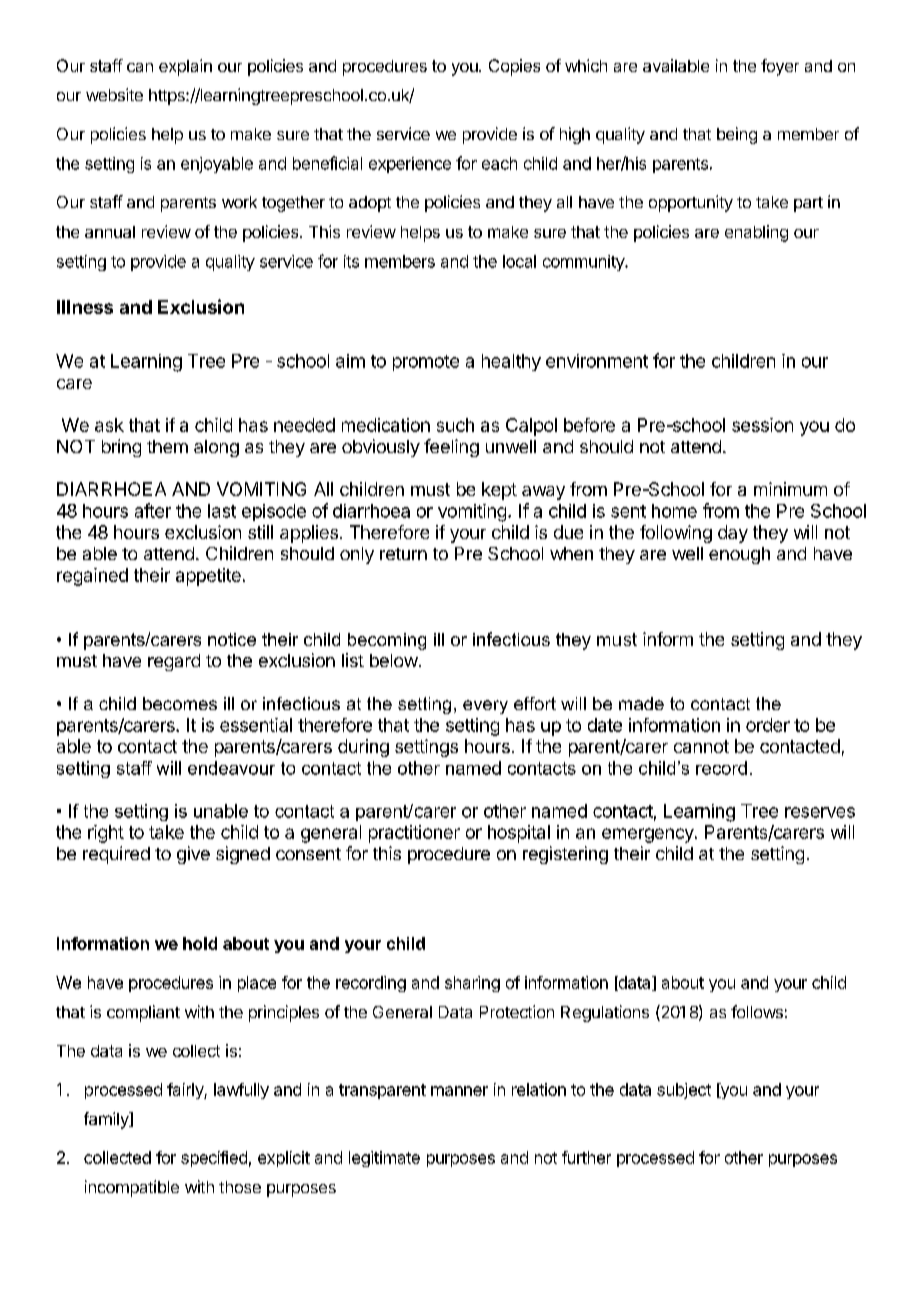 Image resolution: width=924 pixels, height=1307 pixels. What do you see at coordinates (174, 662) in the page?
I see `regard` at bounding box center [174, 662].
